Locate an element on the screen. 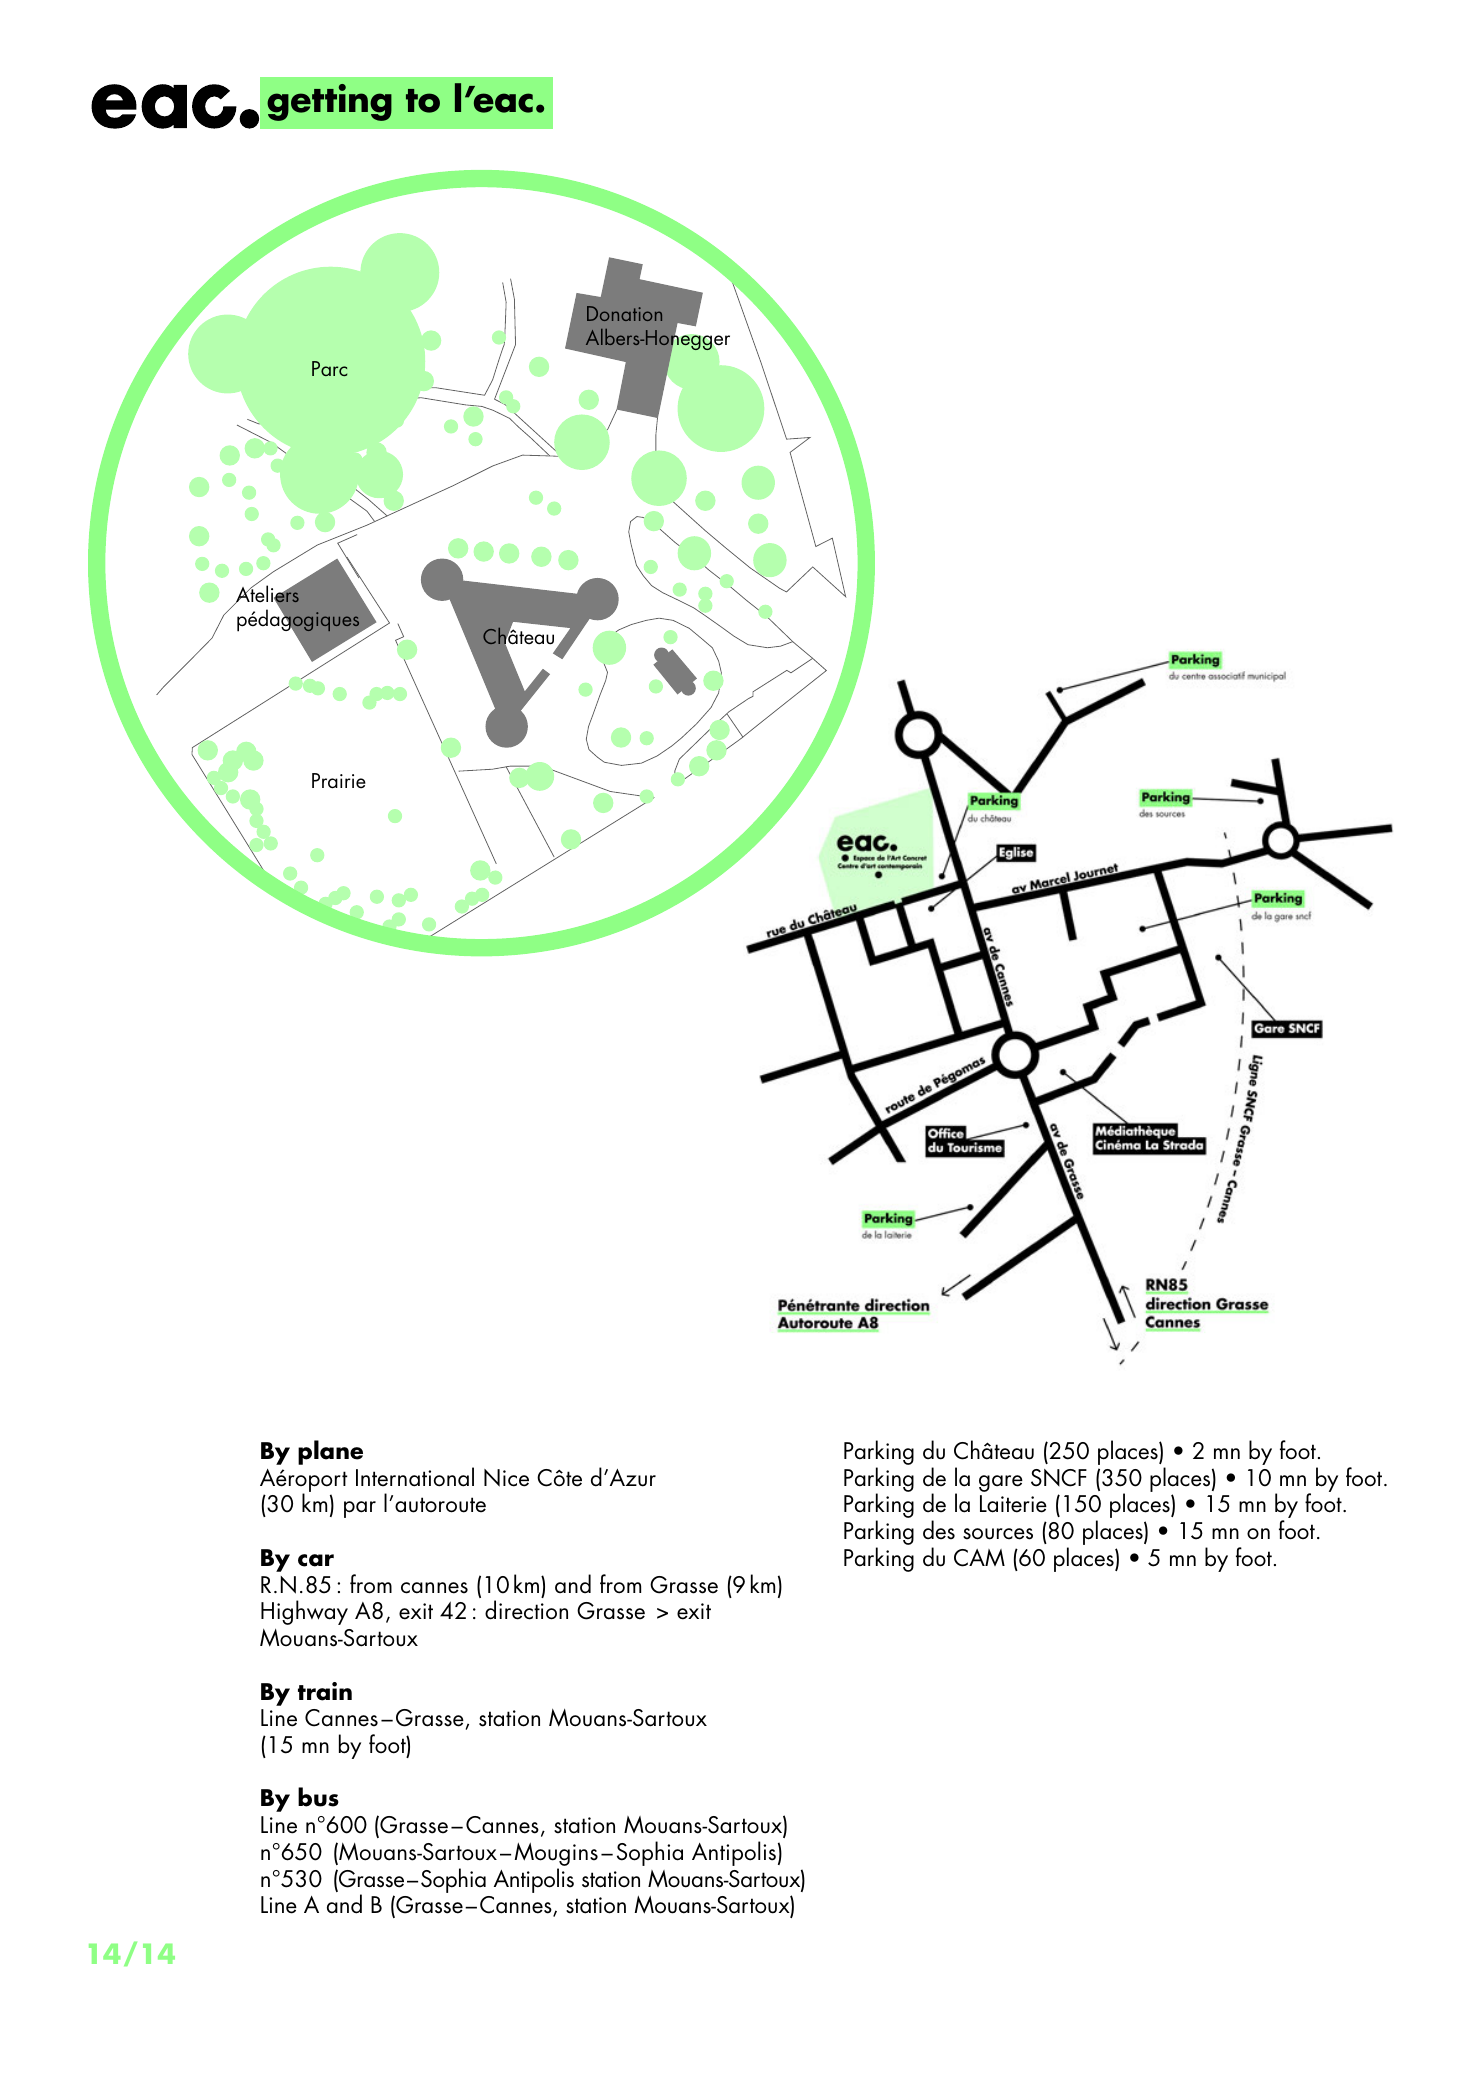 This screenshot has height=2085, width=1475. SNCF is located at coordinates (1059, 1478).
